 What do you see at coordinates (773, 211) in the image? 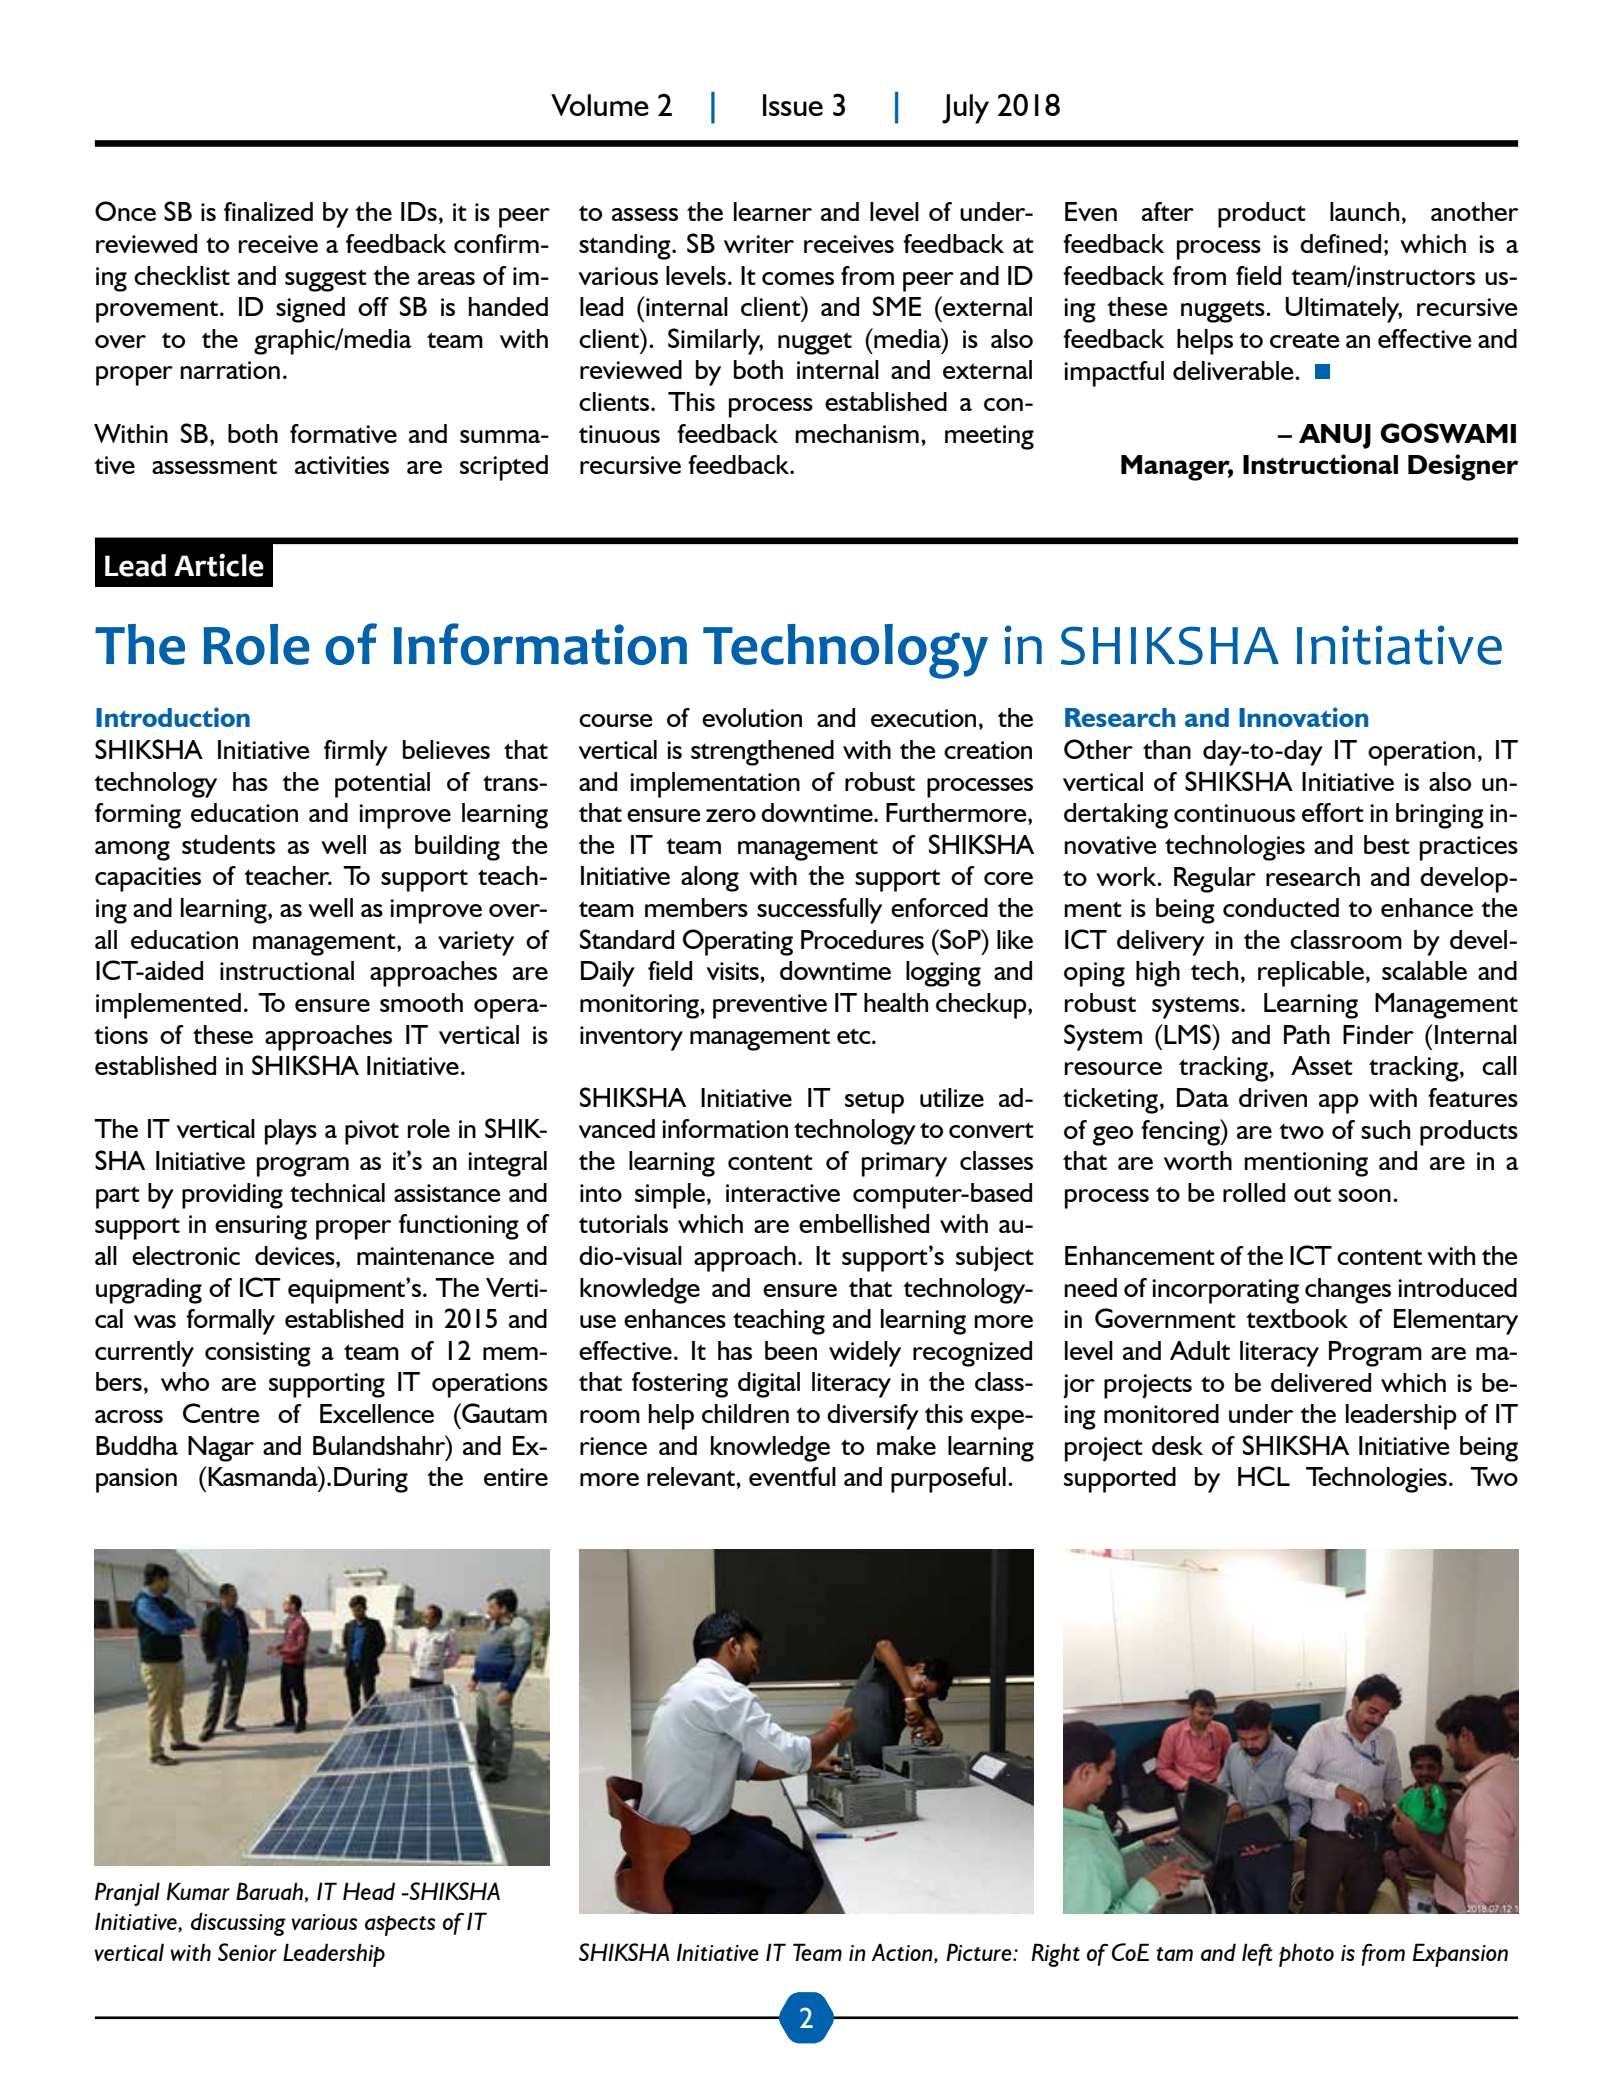
I see `learner` at bounding box center [773, 211].
